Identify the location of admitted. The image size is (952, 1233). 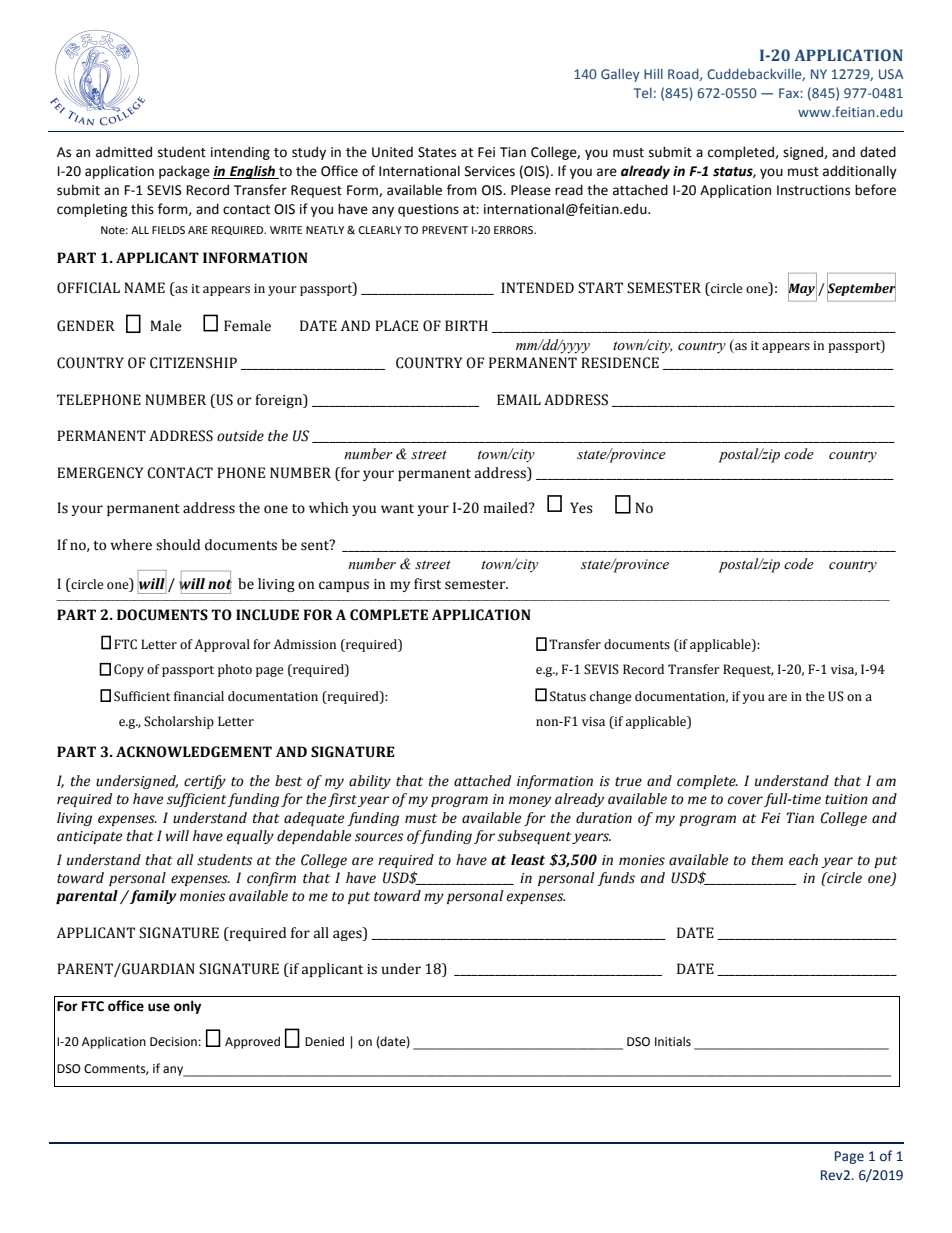
(124, 152).
